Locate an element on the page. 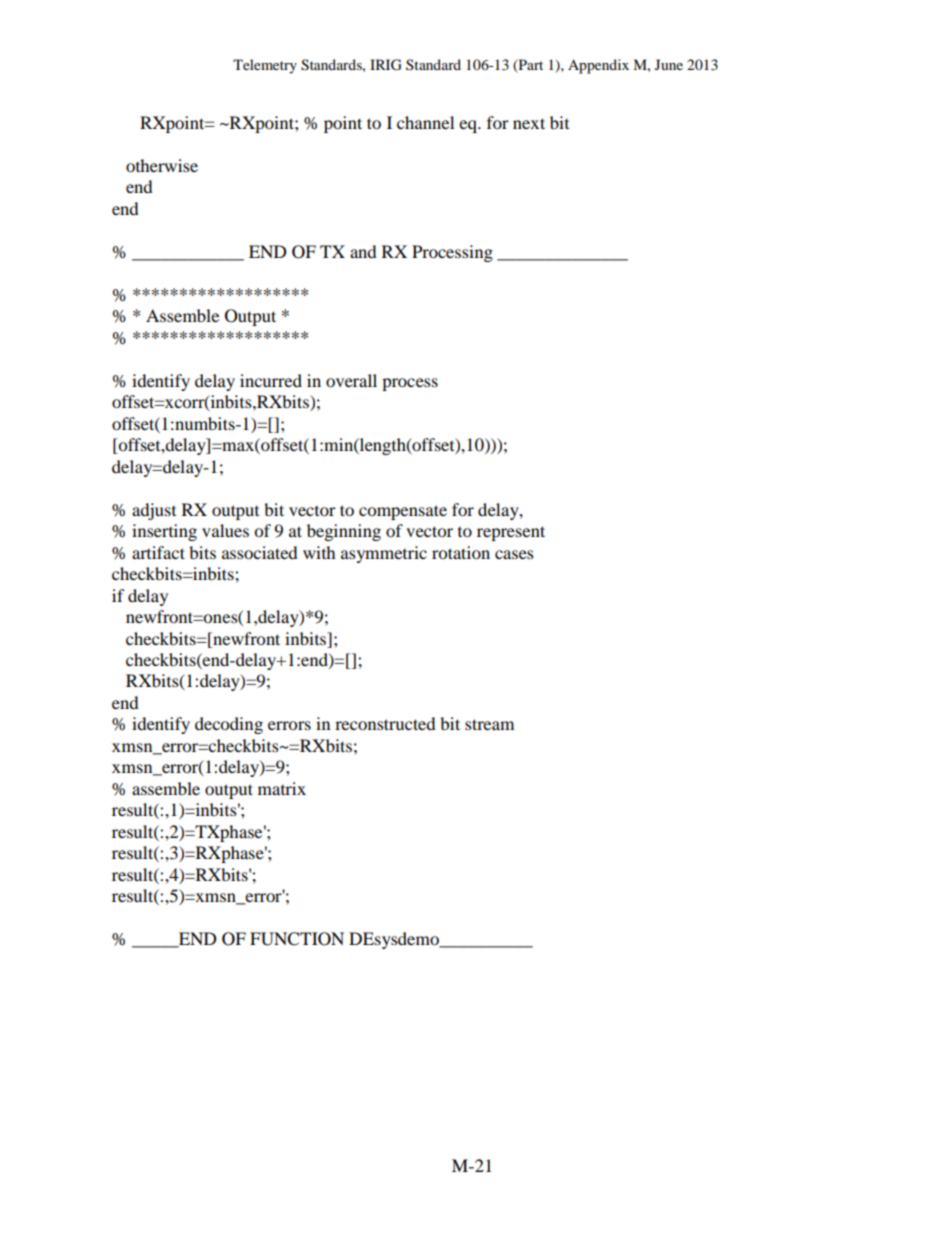  Telemetry is located at coordinates (265, 66).
